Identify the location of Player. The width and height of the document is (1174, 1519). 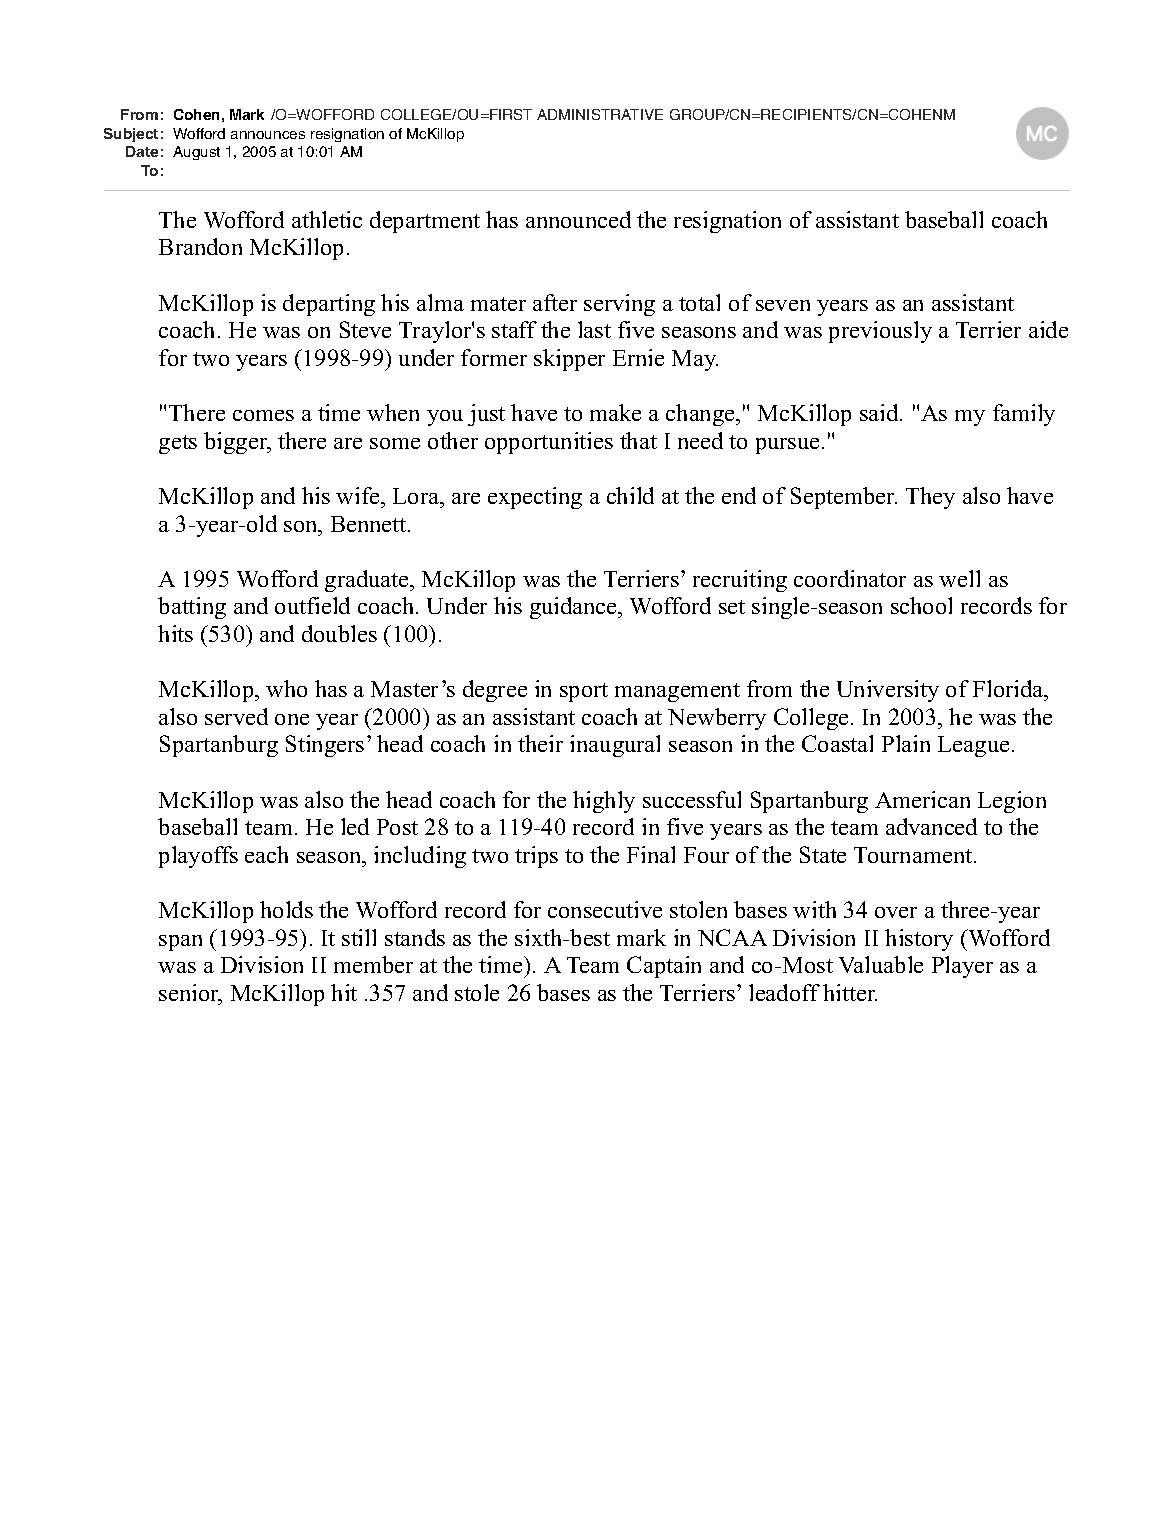
(962, 967).
